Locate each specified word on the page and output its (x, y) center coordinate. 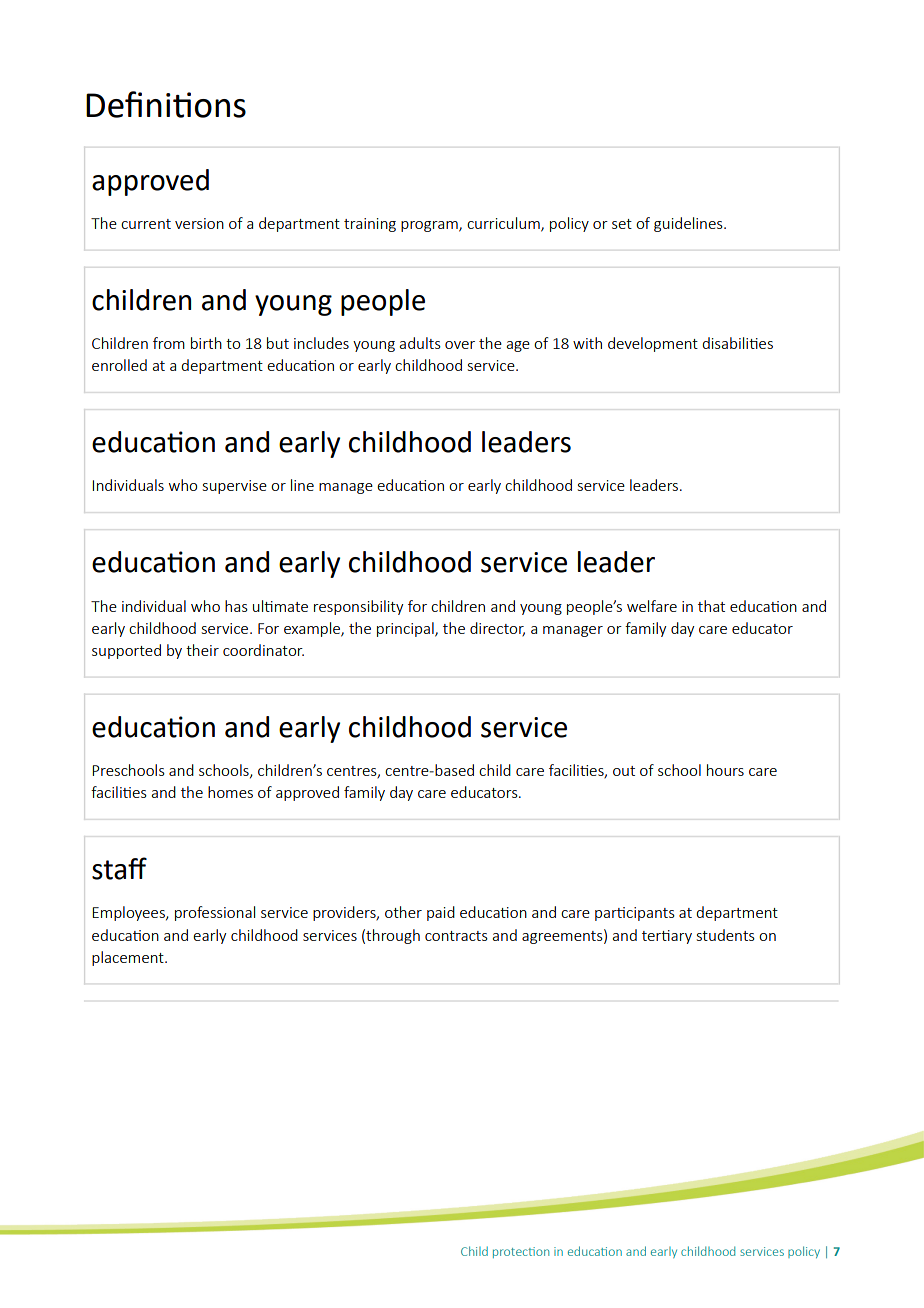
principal (406, 629)
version (199, 223)
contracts (456, 936)
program (430, 226)
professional (215, 913)
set (622, 224)
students (726, 935)
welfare (652, 606)
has (236, 606)
